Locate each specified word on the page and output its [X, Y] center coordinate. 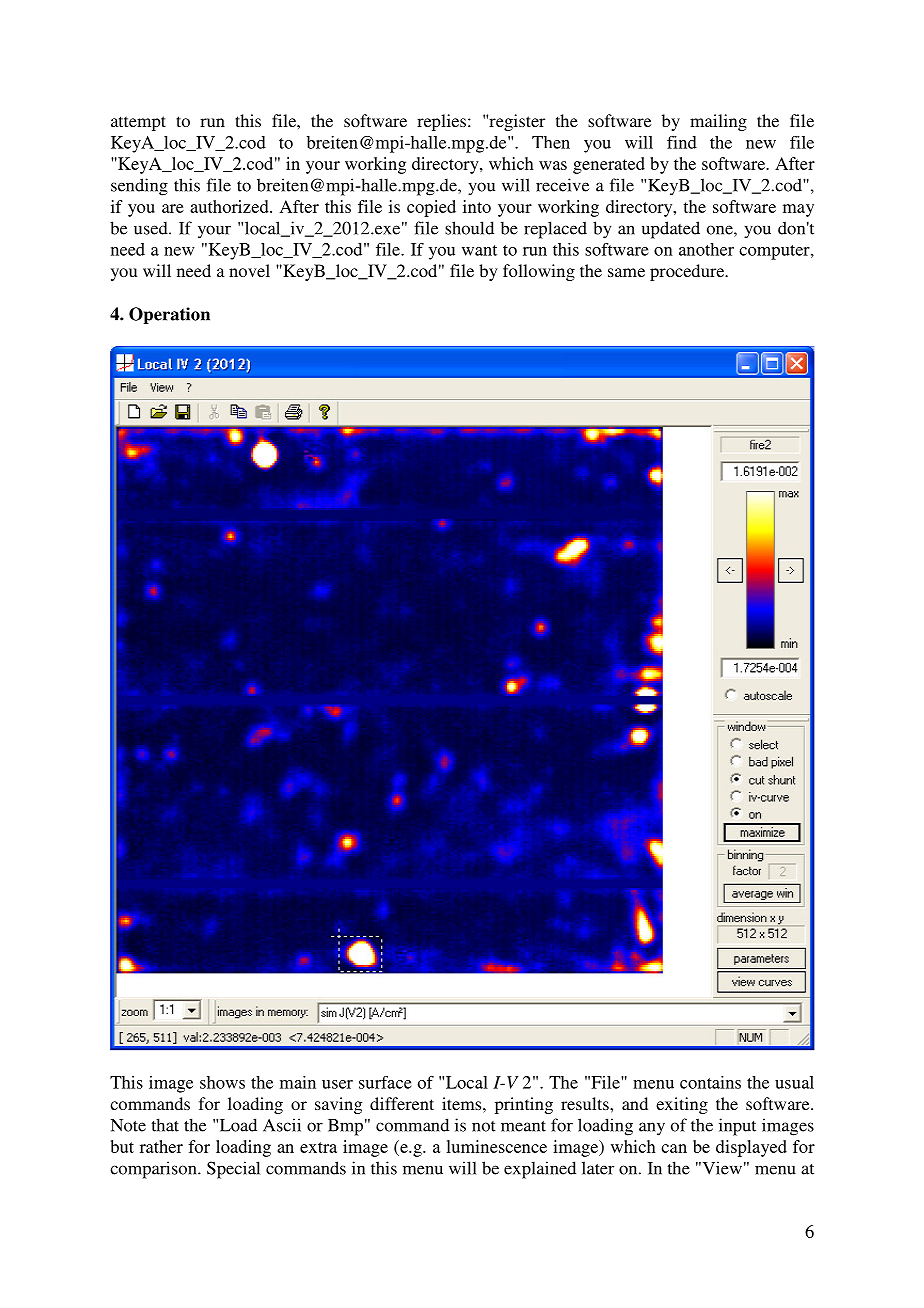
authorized [230, 206]
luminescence [496, 1146]
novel [249, 270]
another [706, 249]
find [682, 142]
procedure [688, 272]
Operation [169, 315]
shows [222, 1082]
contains [710, 1082]
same [626, 272]
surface [385, 1082]
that [165, 1125]
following [539, 272]
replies [441, 122]
